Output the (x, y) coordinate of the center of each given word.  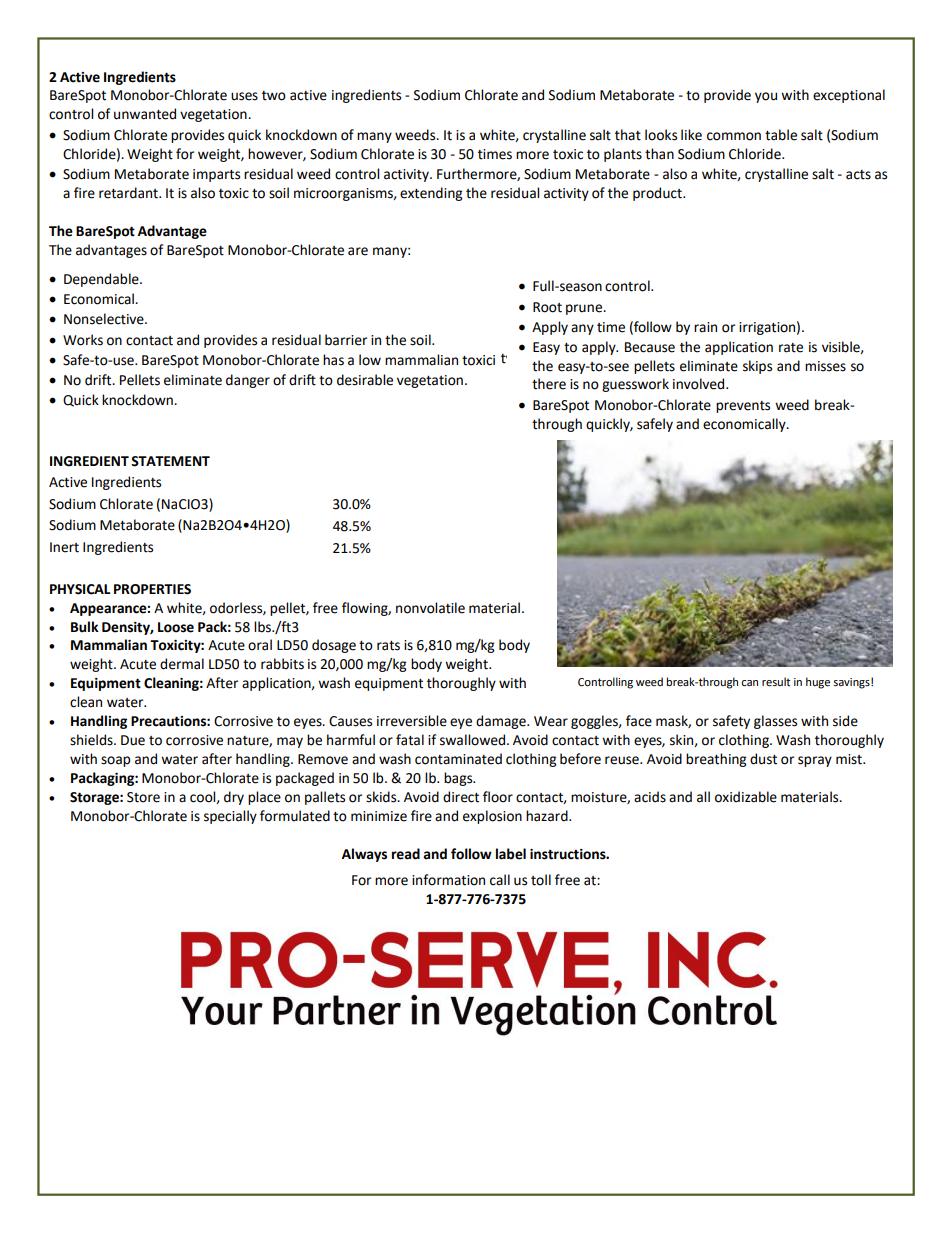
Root (547, 307)
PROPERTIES (152, 589)
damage (502, 722)
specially (230, 817)
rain (705, 327)
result (776, 682)
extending (431, 194)
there (549, 384)
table (781, 135)
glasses (775, 722)
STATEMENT (170, 461)
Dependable (102, 280)
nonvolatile (430, 608)
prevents (743, 407)
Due (133, 740)
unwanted (145, 114)
